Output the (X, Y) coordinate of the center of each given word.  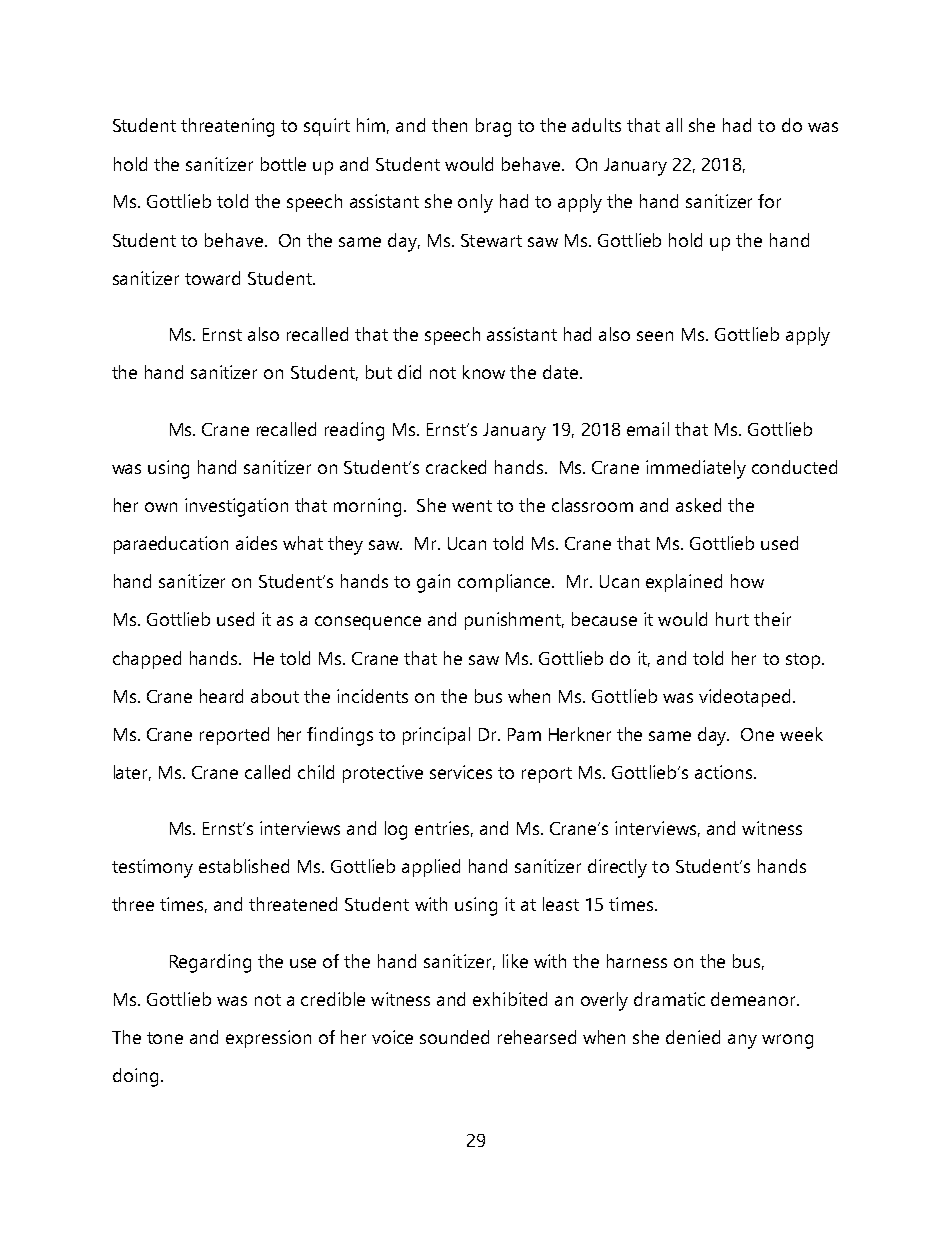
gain (433, 583)
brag (493, 127)
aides (256, 543)
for (769, 201)
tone (165, 1038)
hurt (732, 619)
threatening (227, 127)
